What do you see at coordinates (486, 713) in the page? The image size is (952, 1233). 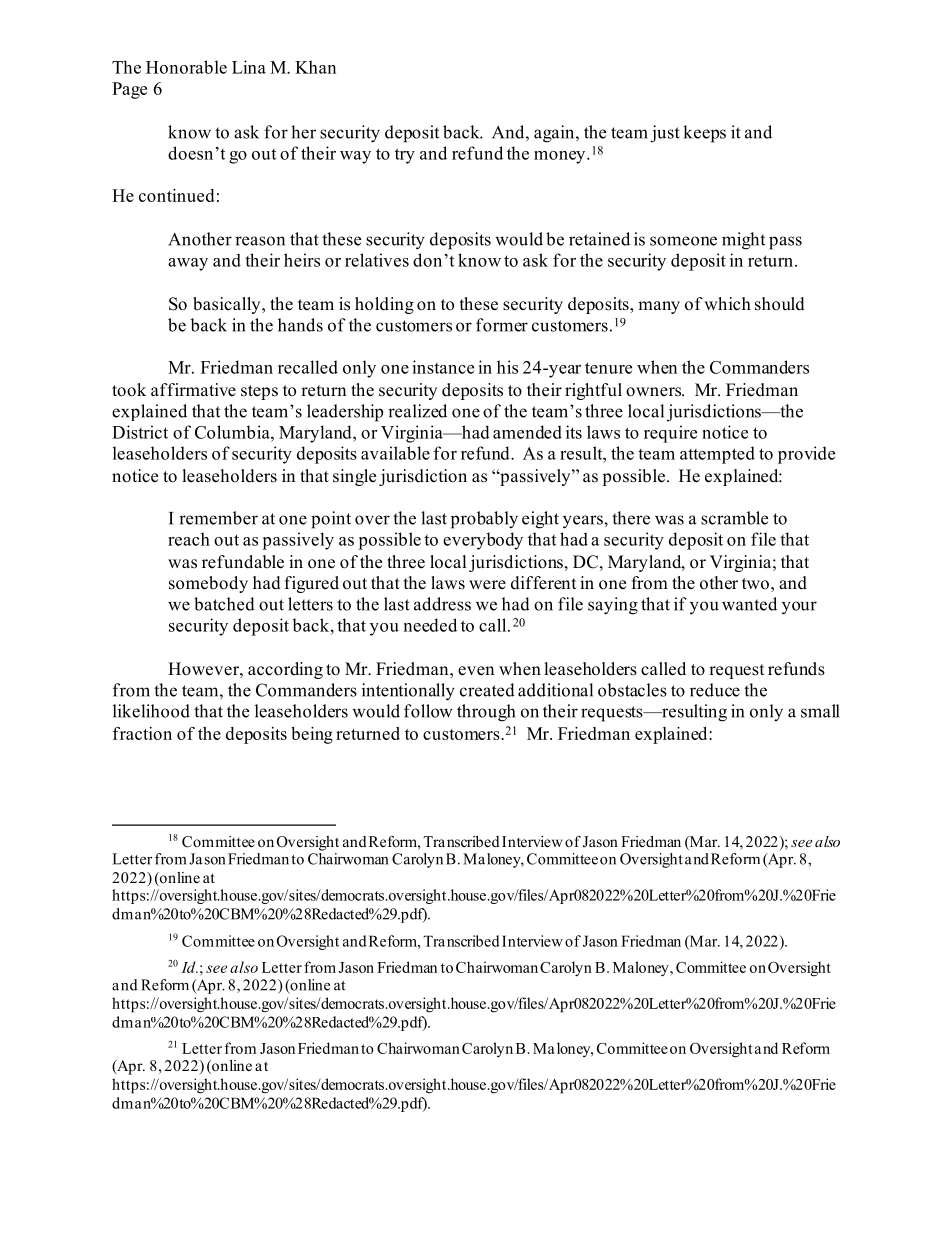 I see `through` at bounding box center [486, 713].
